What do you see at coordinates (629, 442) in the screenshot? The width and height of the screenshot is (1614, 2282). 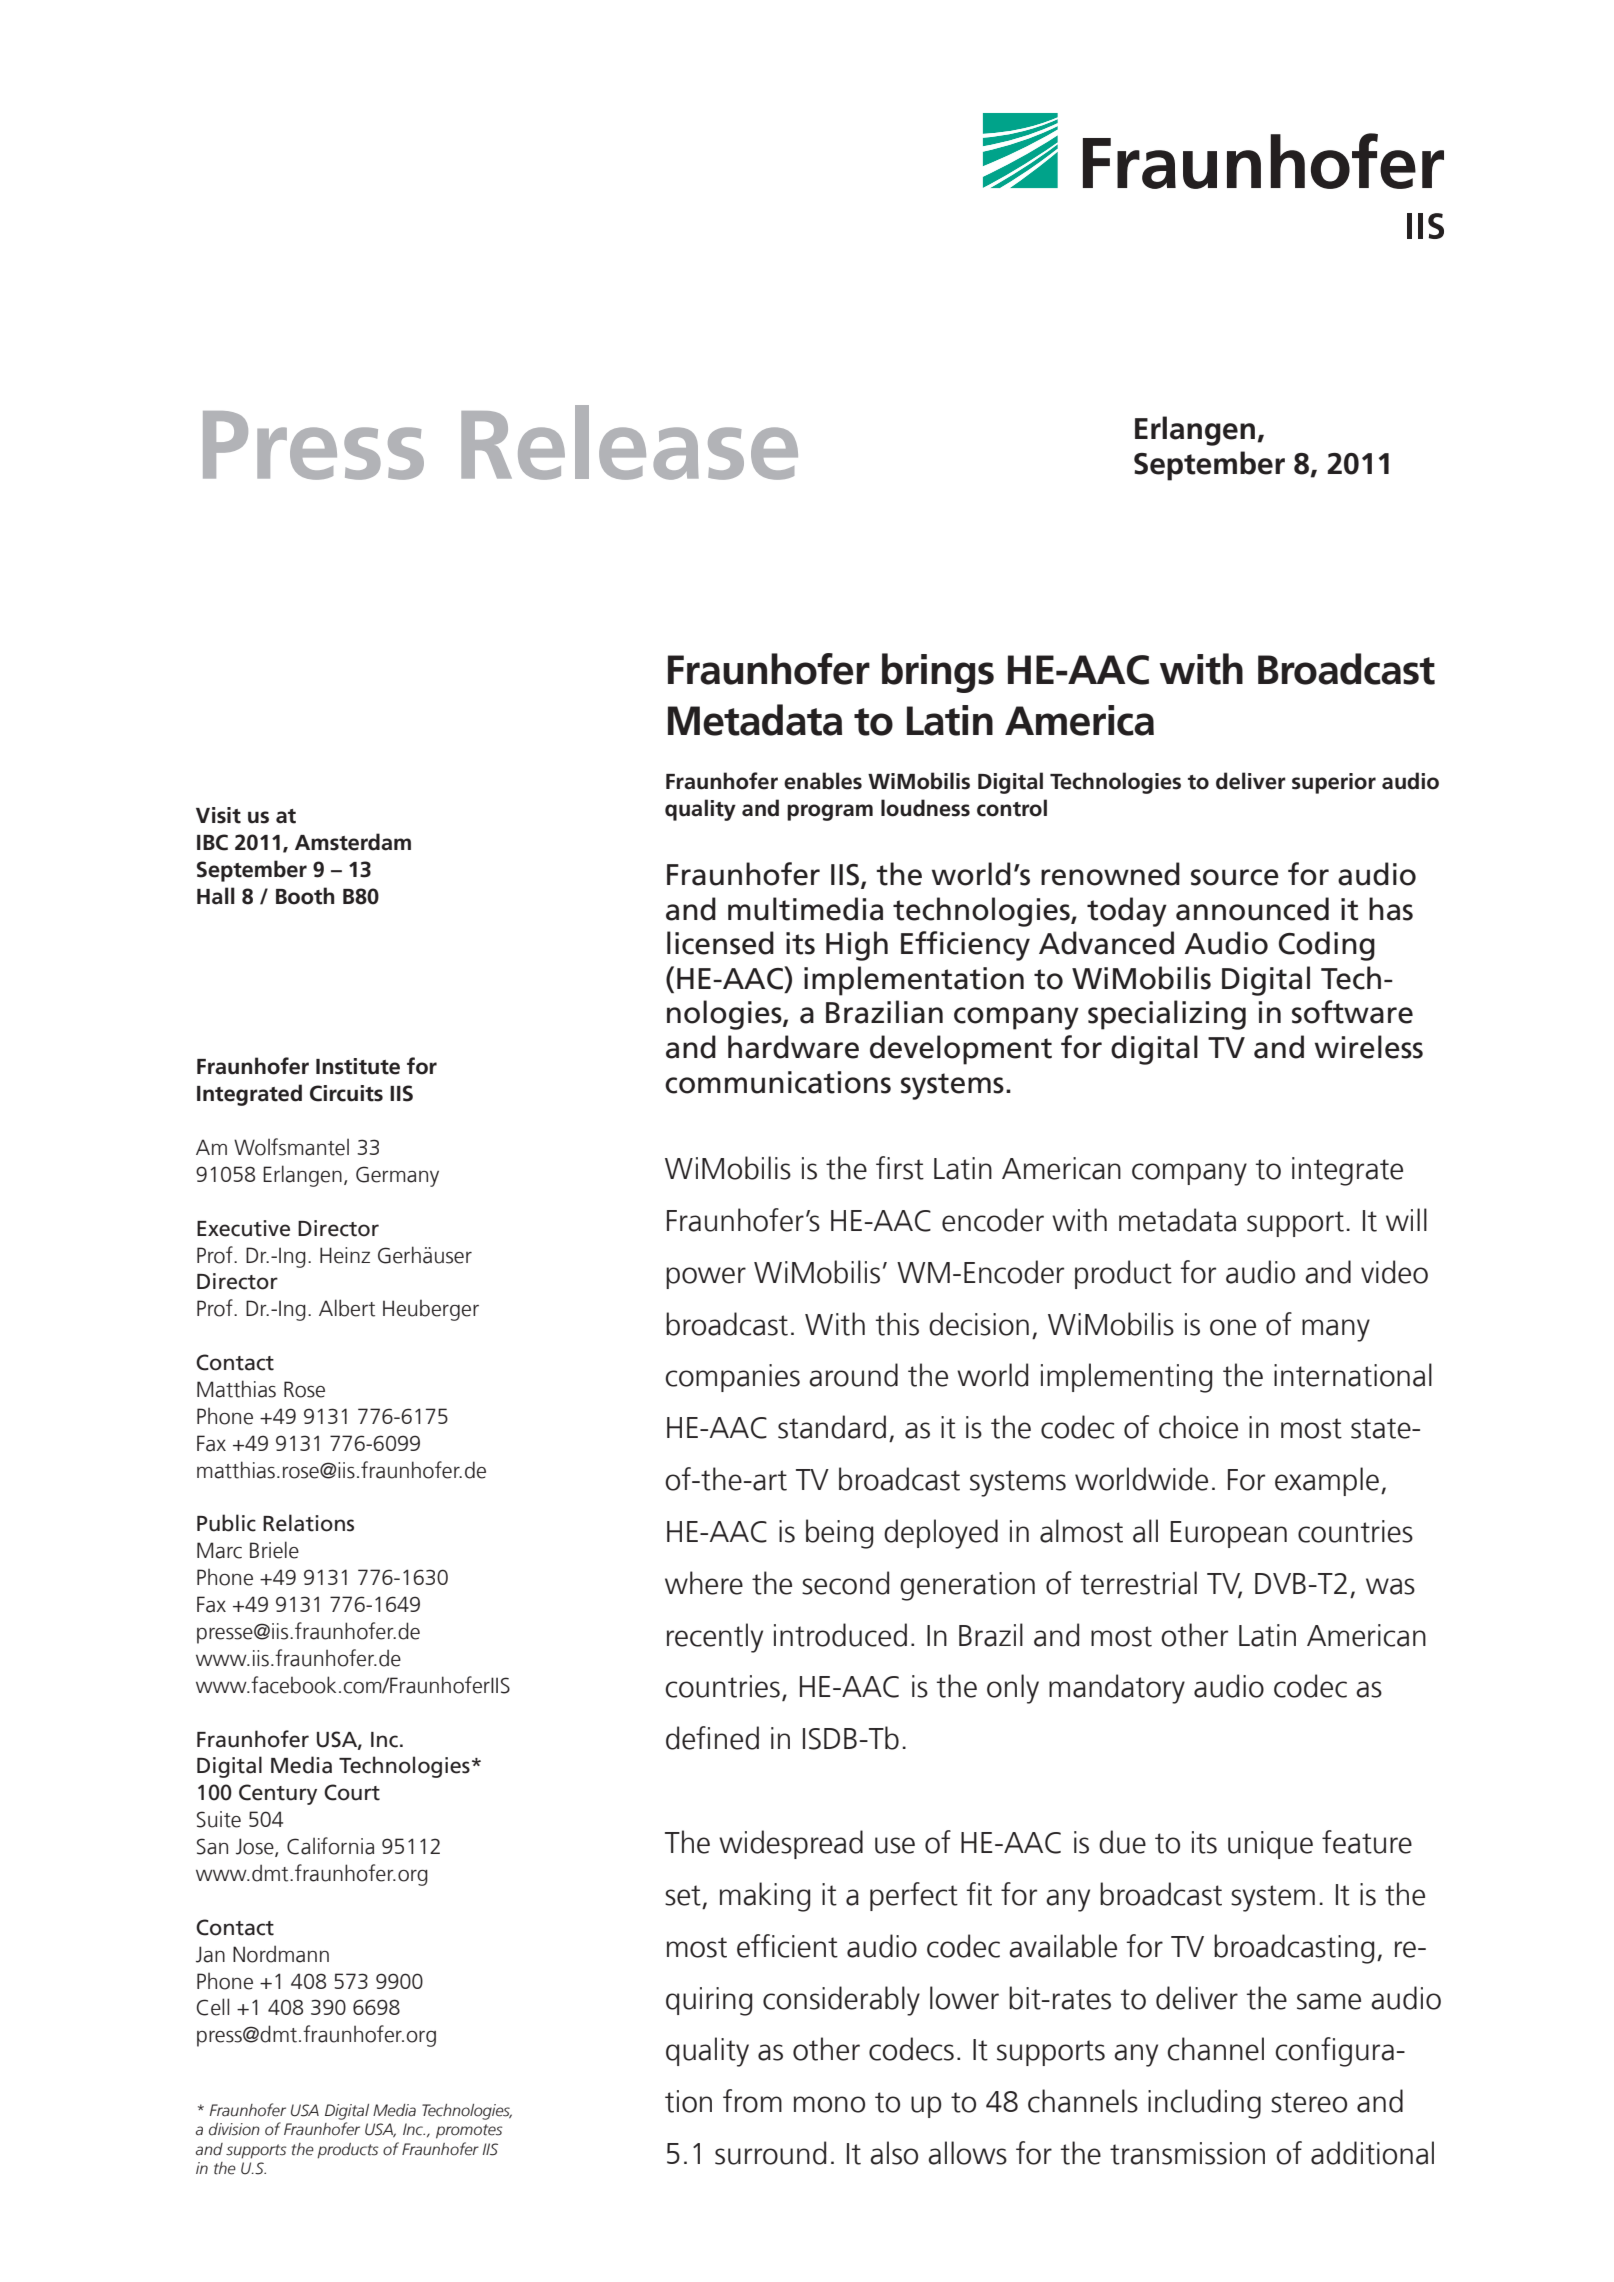 I see `Release` at bounding box center [629, 442].
